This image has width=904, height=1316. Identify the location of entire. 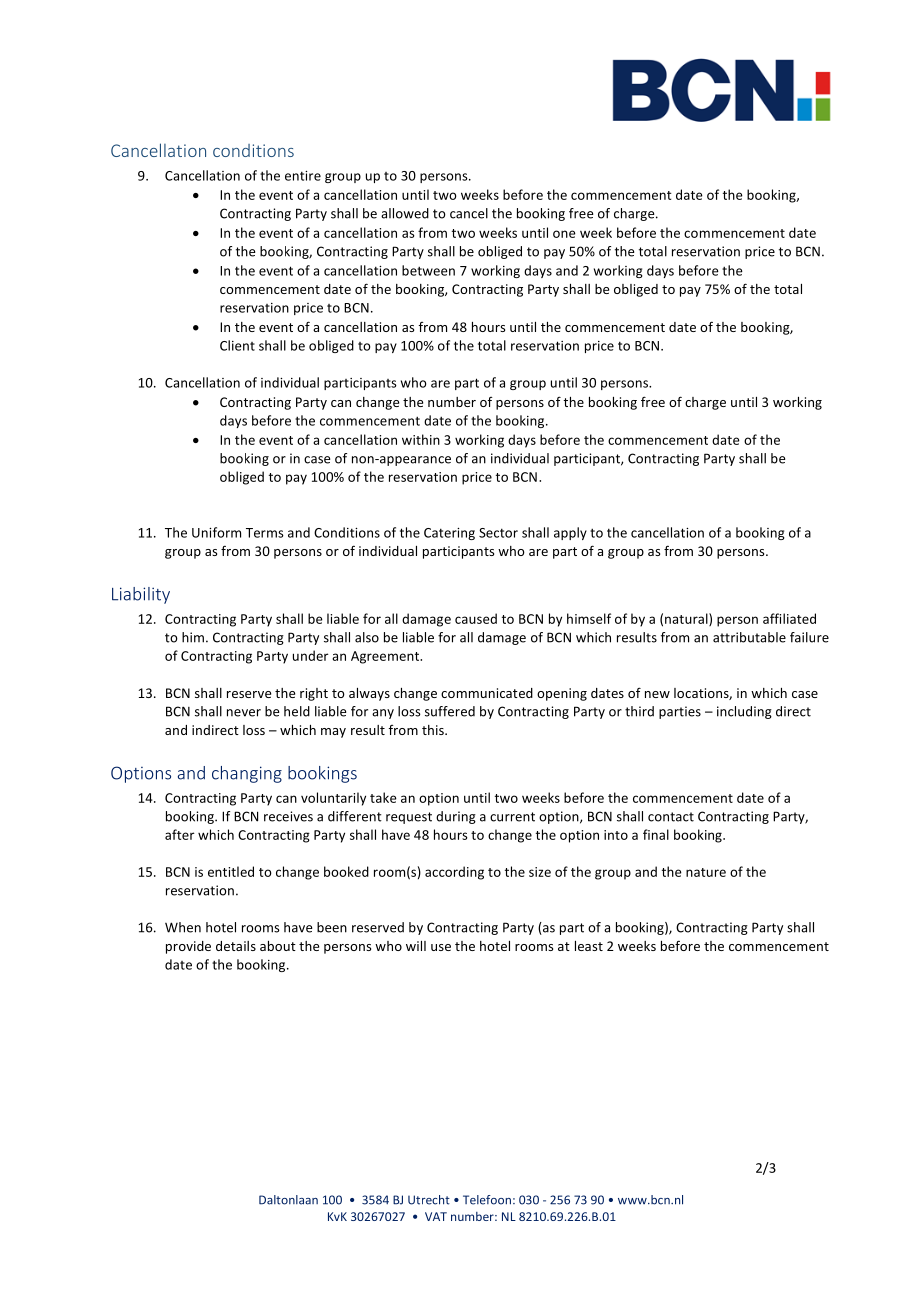
(303, 176).
